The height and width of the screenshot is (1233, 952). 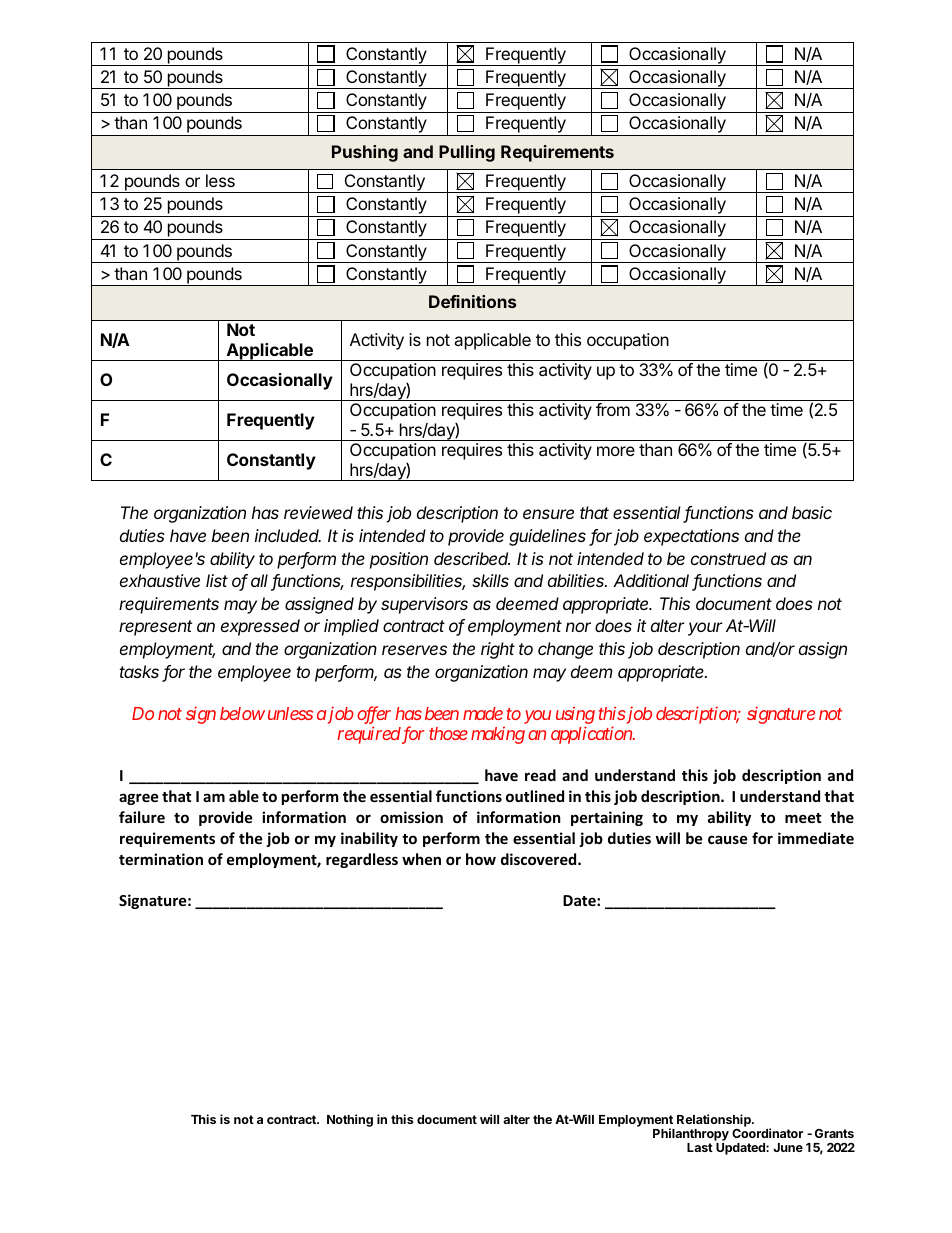 What do you see at coordinates (481, 859) in the screenshot?
I see `how` at bounding box center [481, 859].
